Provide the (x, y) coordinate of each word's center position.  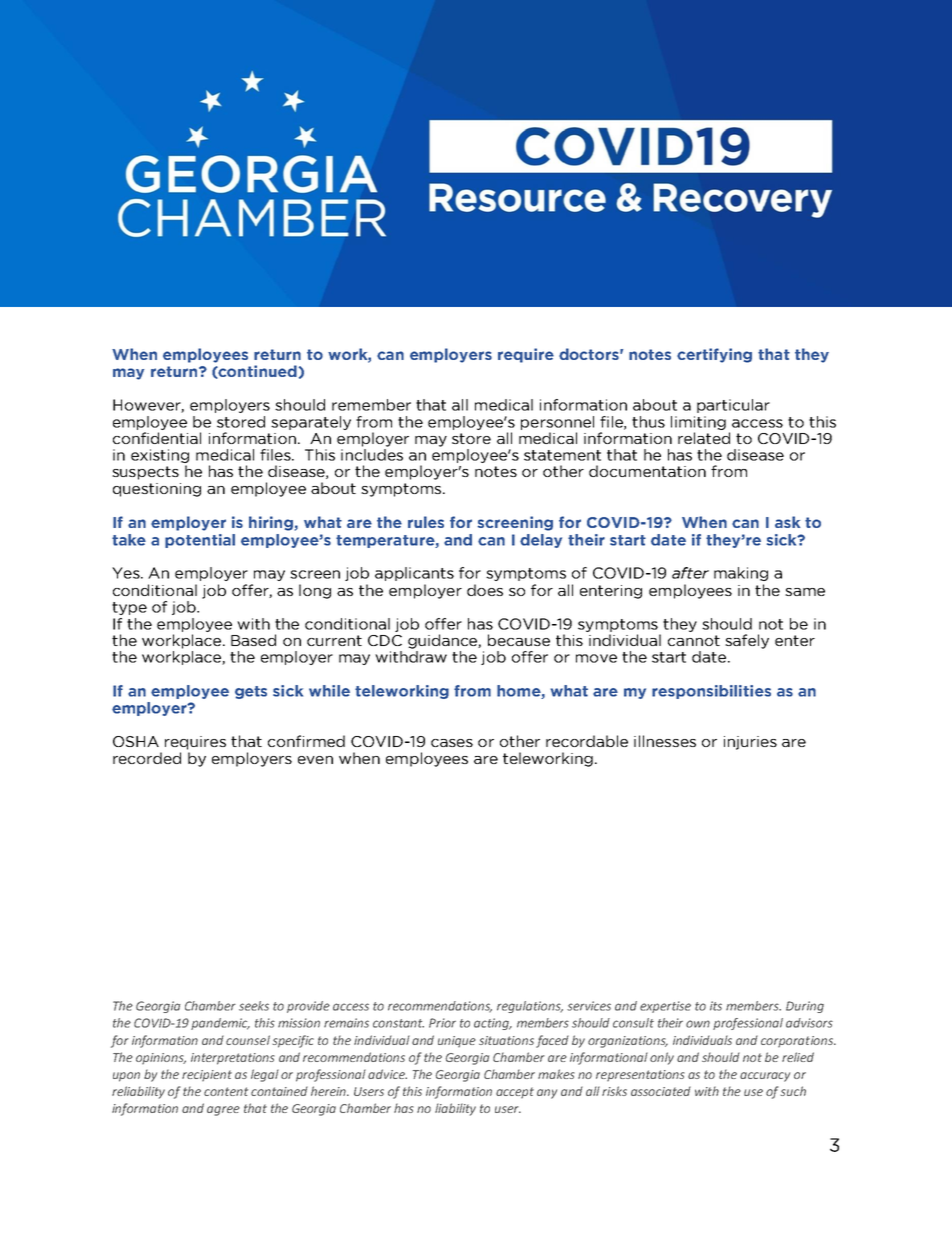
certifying (714, 355)
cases (452, 743)
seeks (254, 1006)
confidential (157, 438)
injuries (750, 743)
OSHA (136, 741)
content (226, 1091)
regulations (530, 1007)
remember (371, 405)
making (741, 574)
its (716, 1006)
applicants (414, 574)
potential (200, 541)
